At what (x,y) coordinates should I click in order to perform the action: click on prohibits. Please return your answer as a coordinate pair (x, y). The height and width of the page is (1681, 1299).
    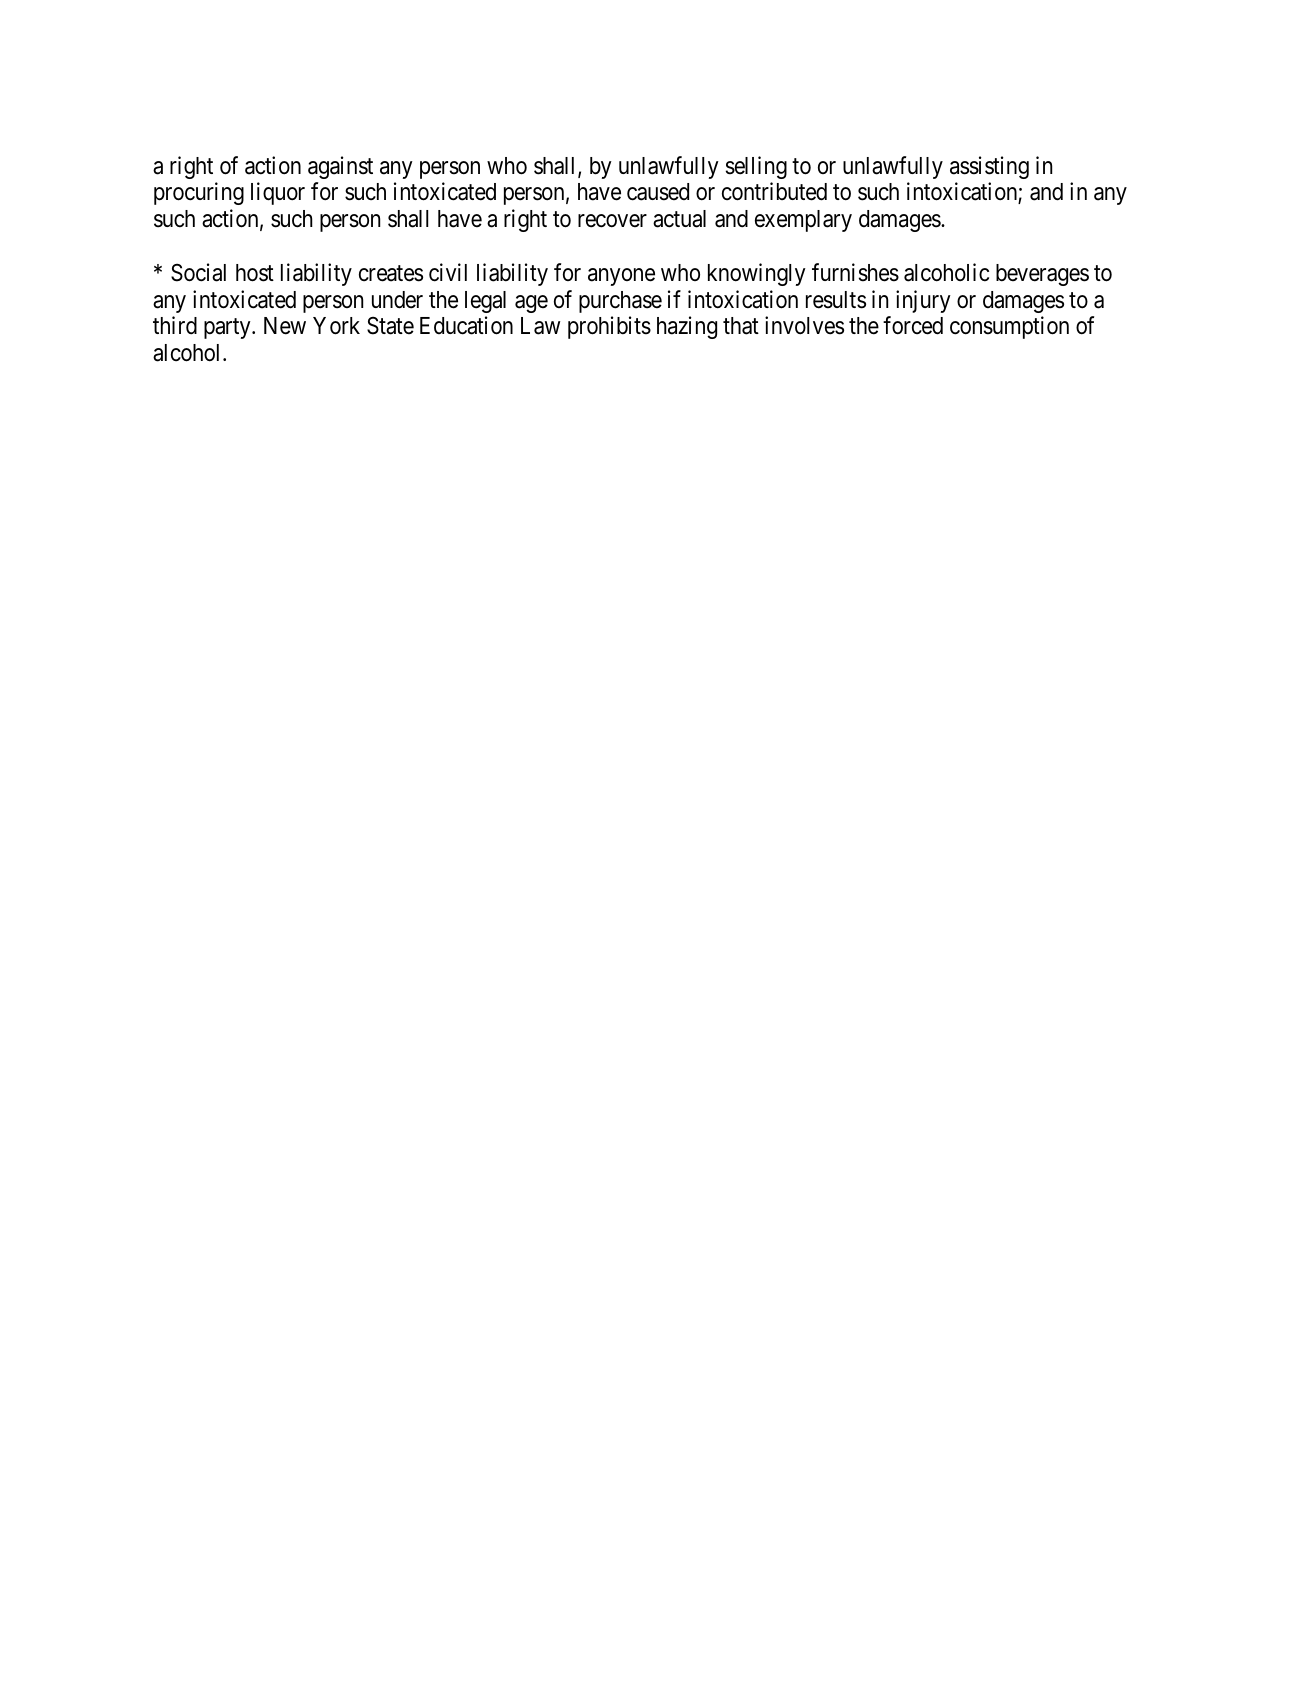
    Looking at the image, I should click on (609, 327).
